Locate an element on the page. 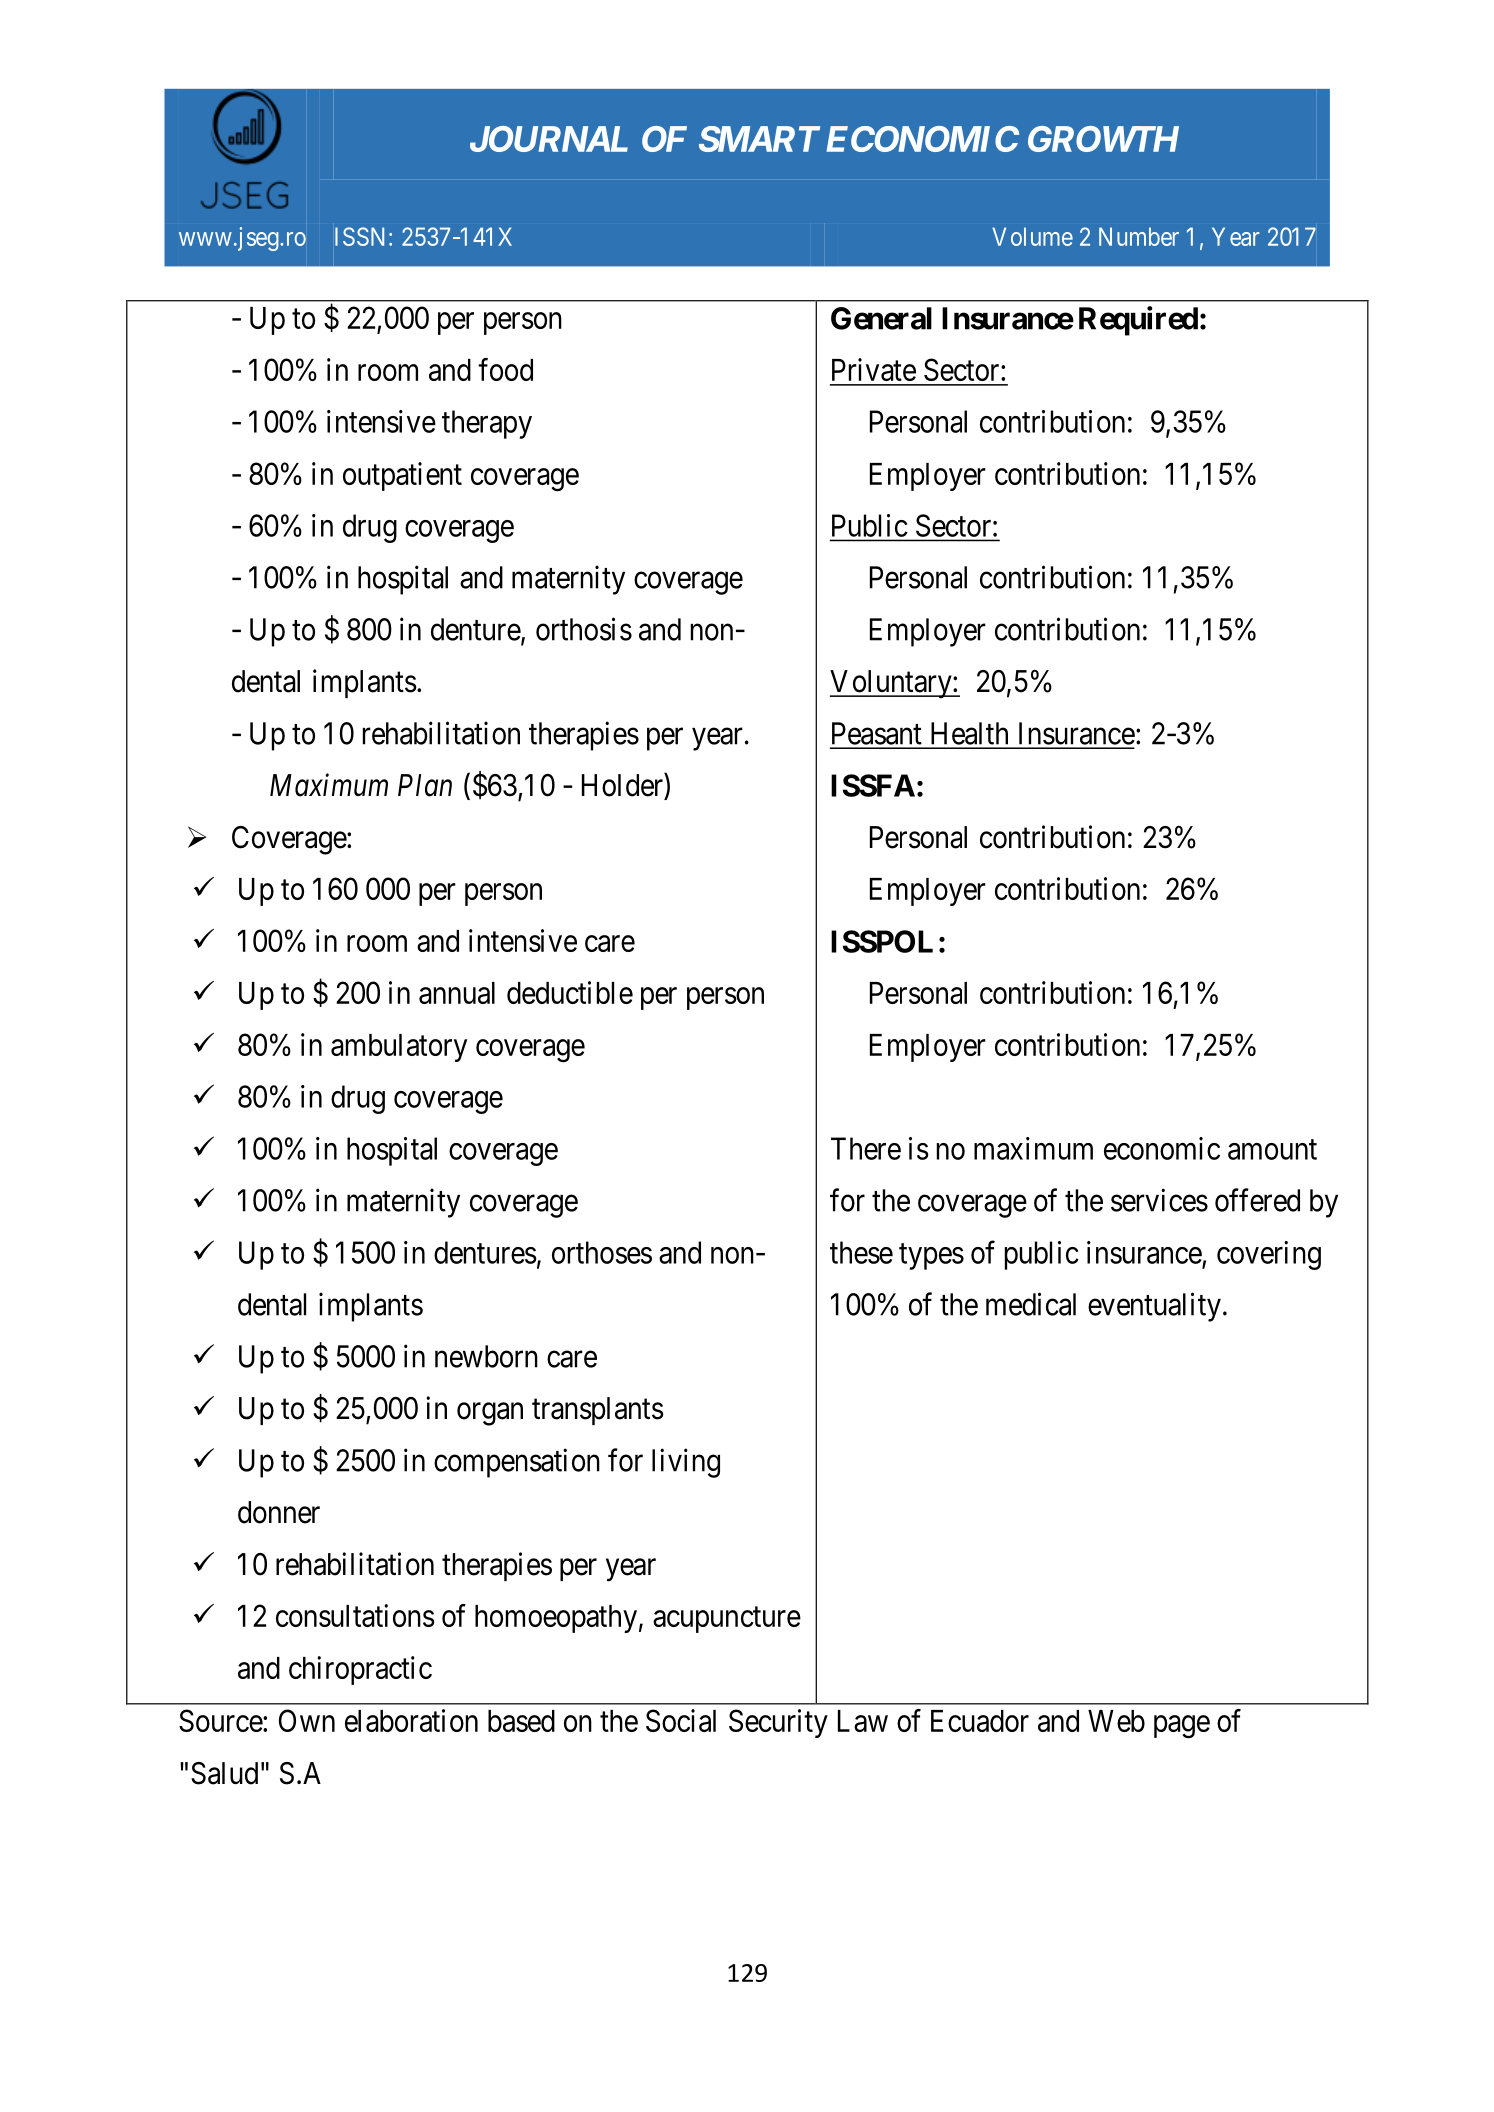 Image resolution: width=1494 pixels, height=2112 pixels. Number is located at coordinates (1139, 236).
